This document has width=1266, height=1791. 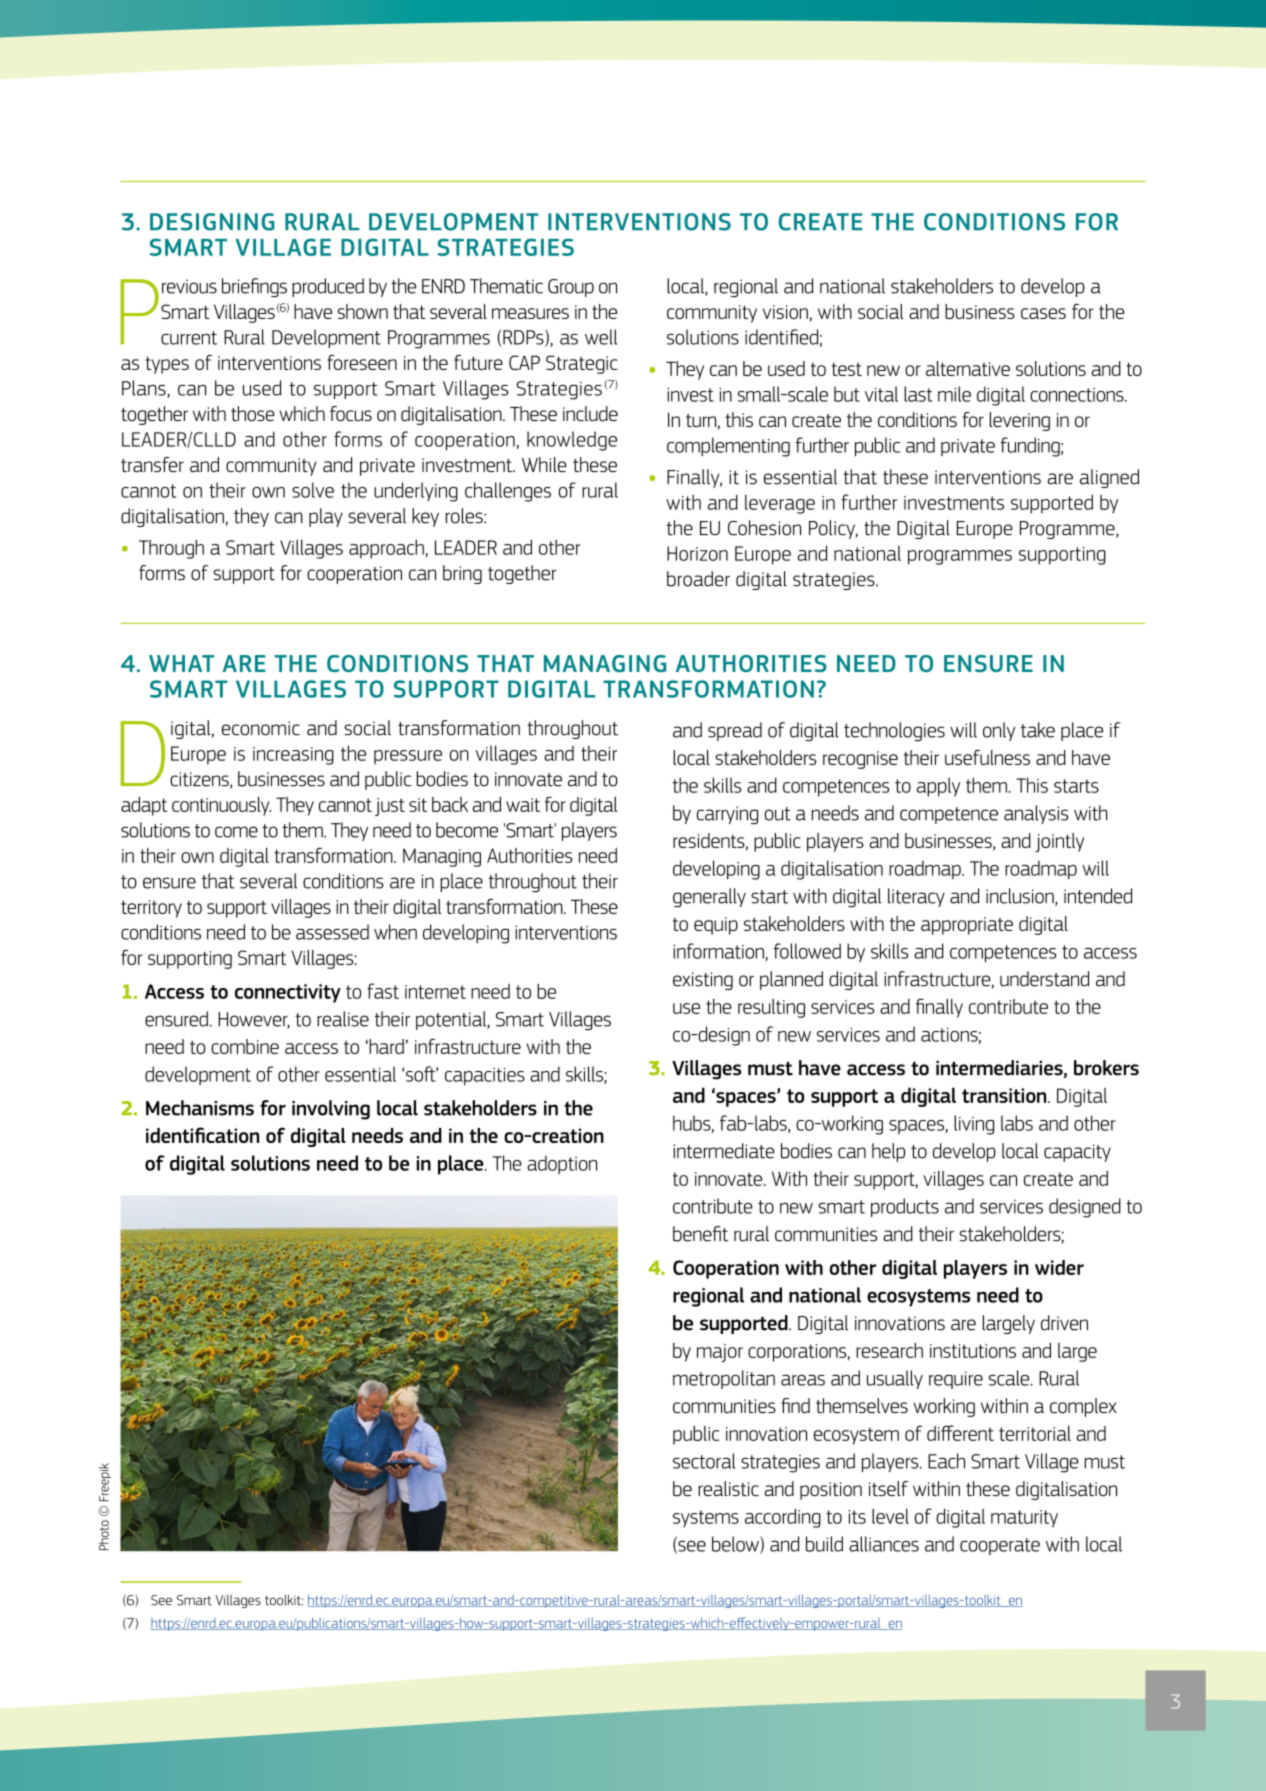 I want to click on products, so click(x=905, y=1207).
